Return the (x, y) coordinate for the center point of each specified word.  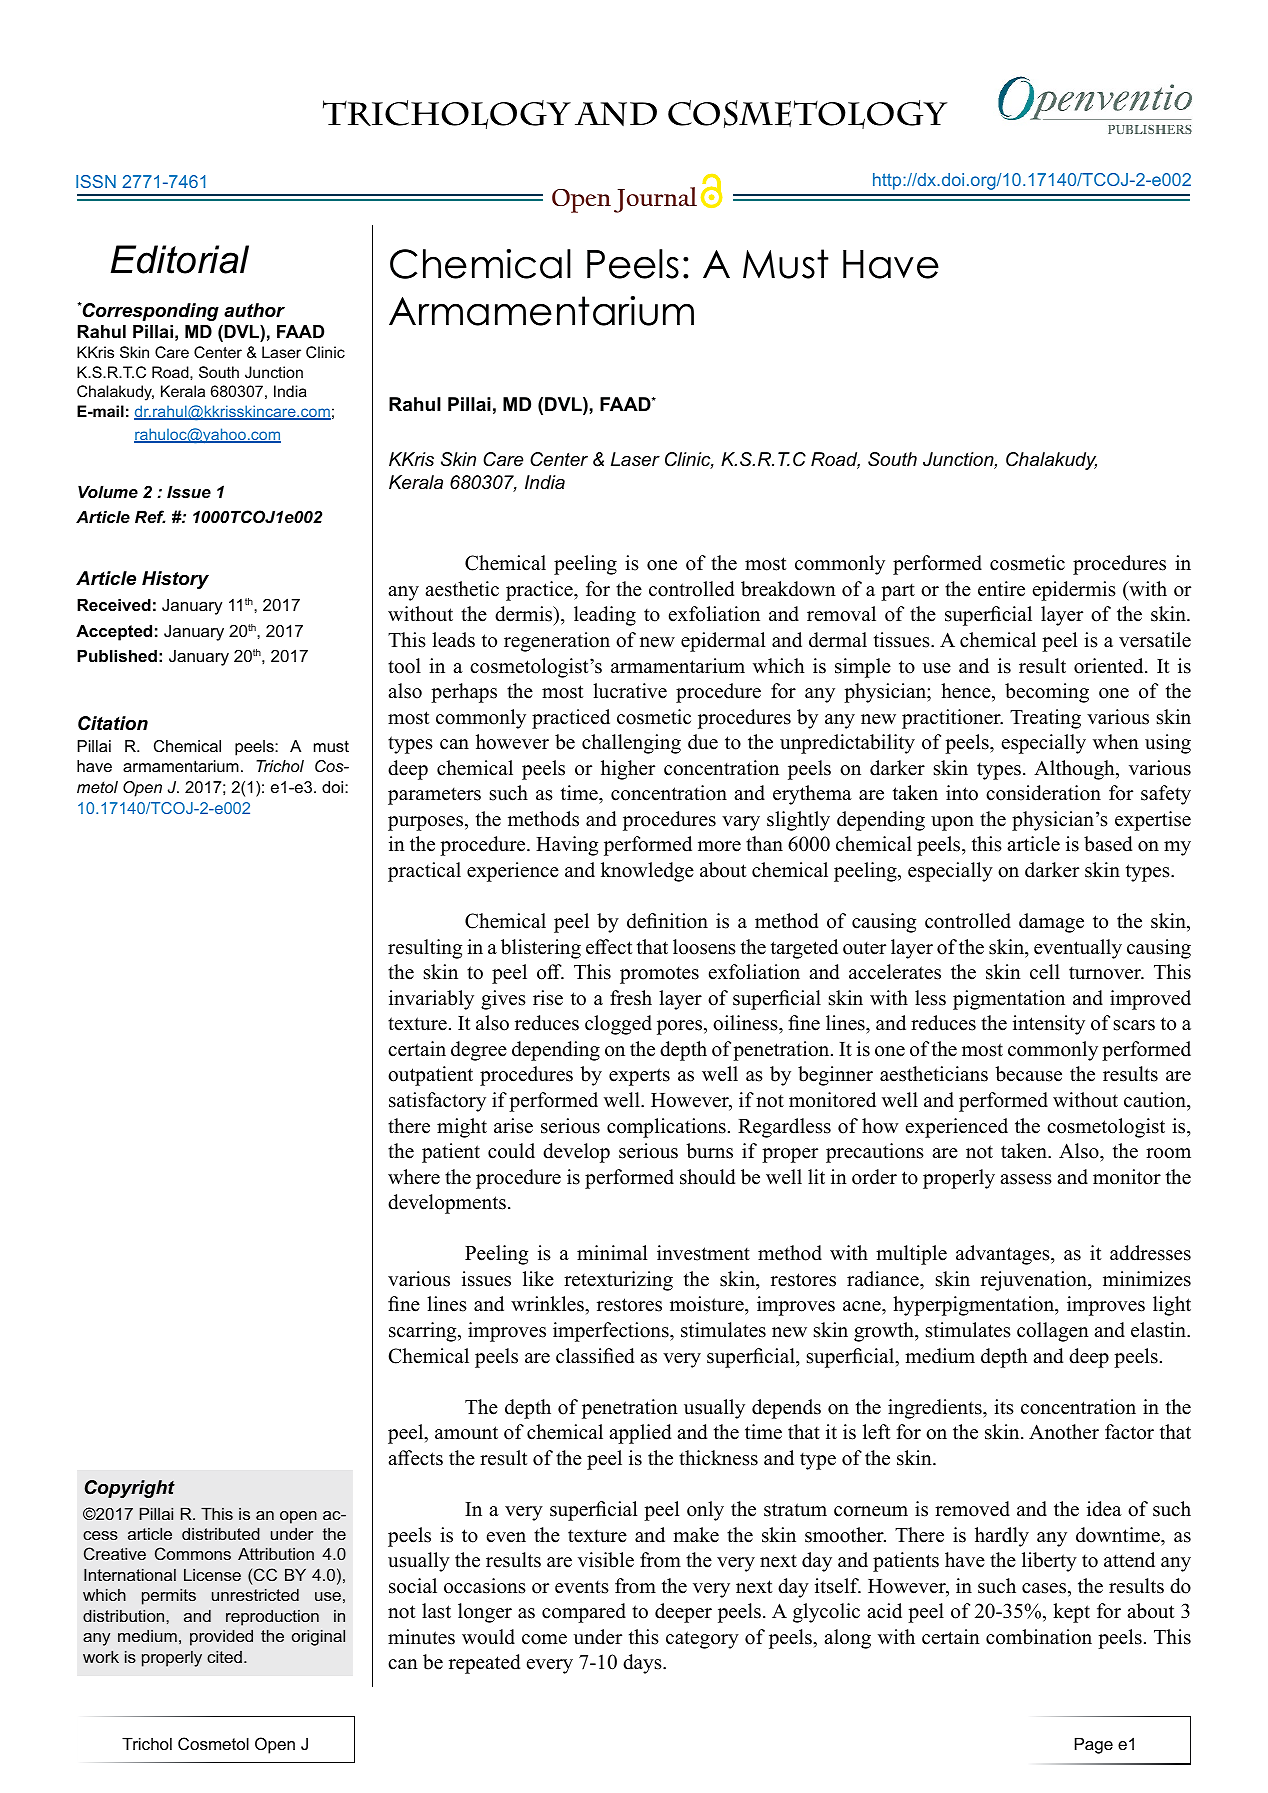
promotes (659, 975)
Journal (655, 200)
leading (605, 616)
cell (1045, 972)
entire (1001, 589)
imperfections (612, 1332)
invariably (431, 1000)
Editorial (180, 259)
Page (1094, 1745)
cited (224, 1657)
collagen (1053, 1332)
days (643, 1664)
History (175, 580)
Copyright (130, 1489)
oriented (1110, 666)
